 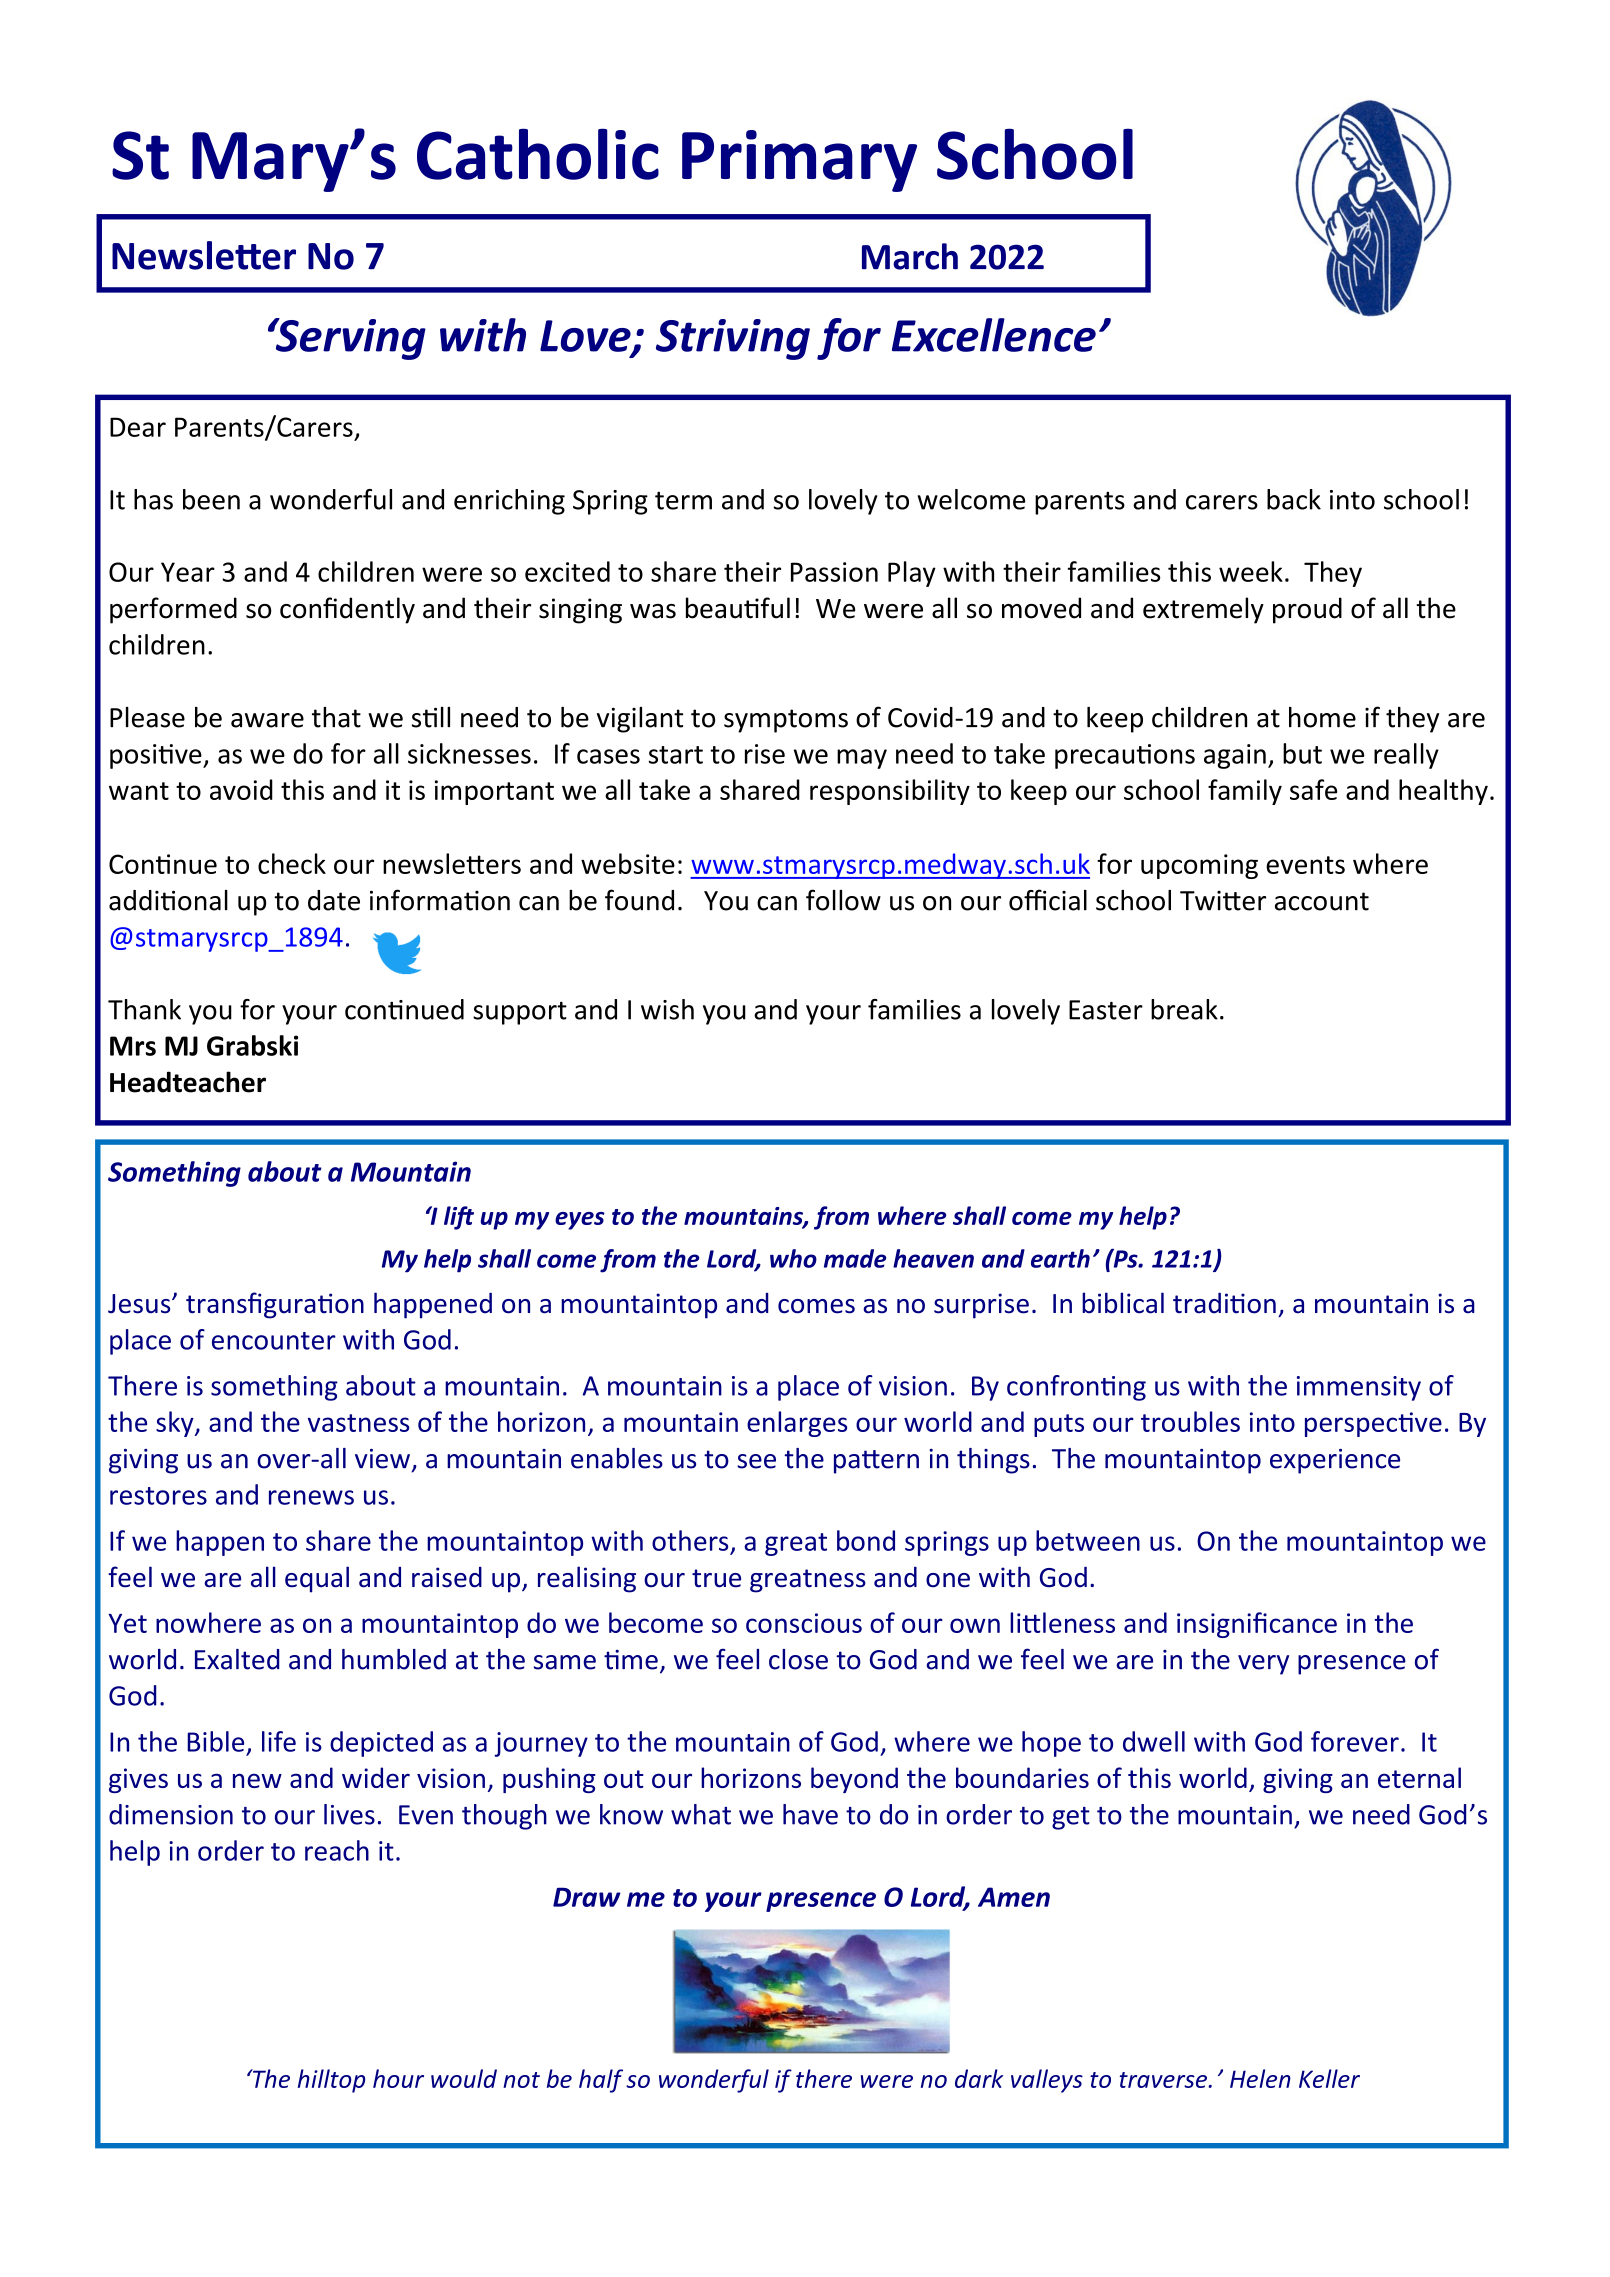 I want to click on half, so click(x=601, y=2081).
